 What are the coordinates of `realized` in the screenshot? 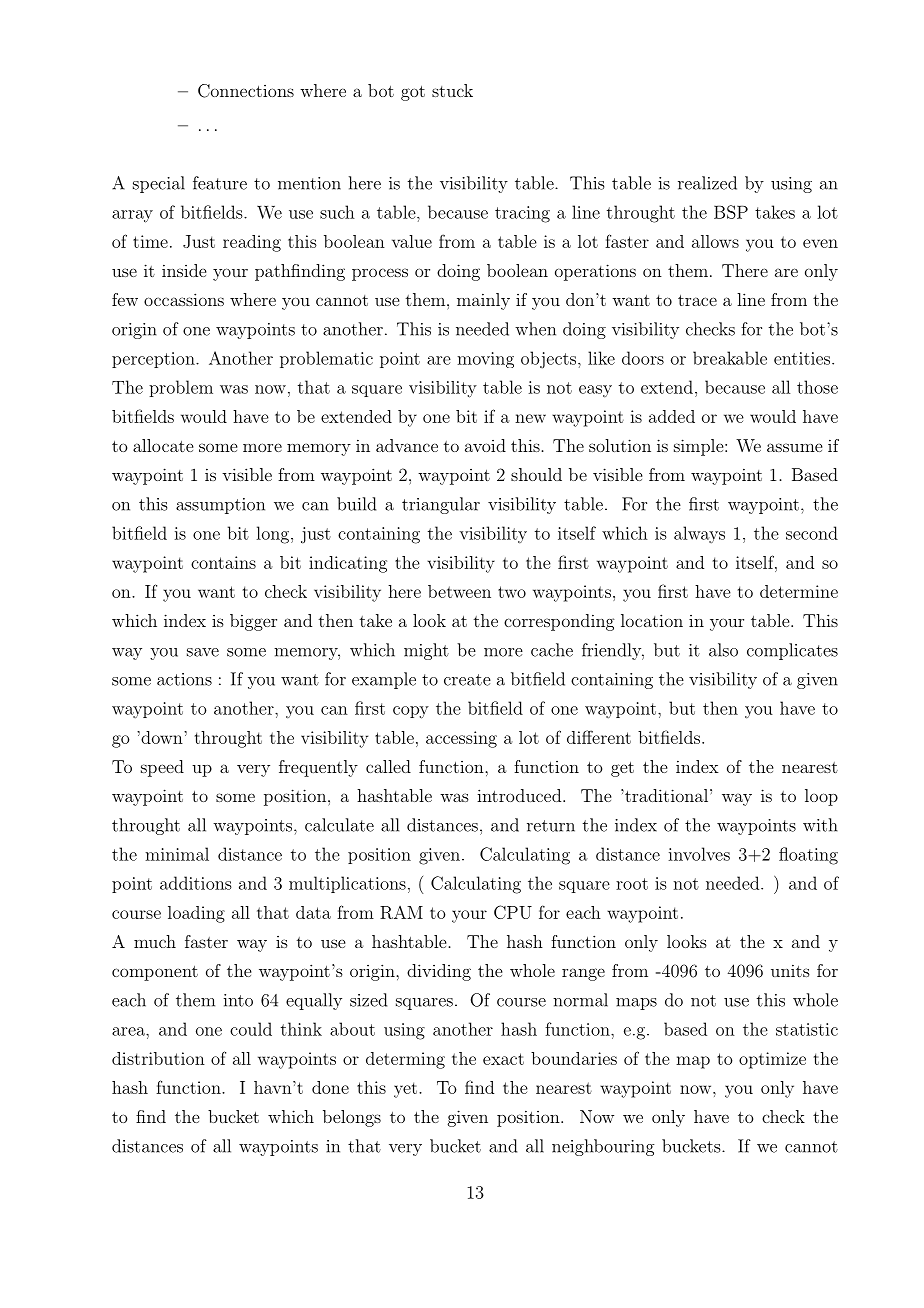 It's located at (707, 183).
